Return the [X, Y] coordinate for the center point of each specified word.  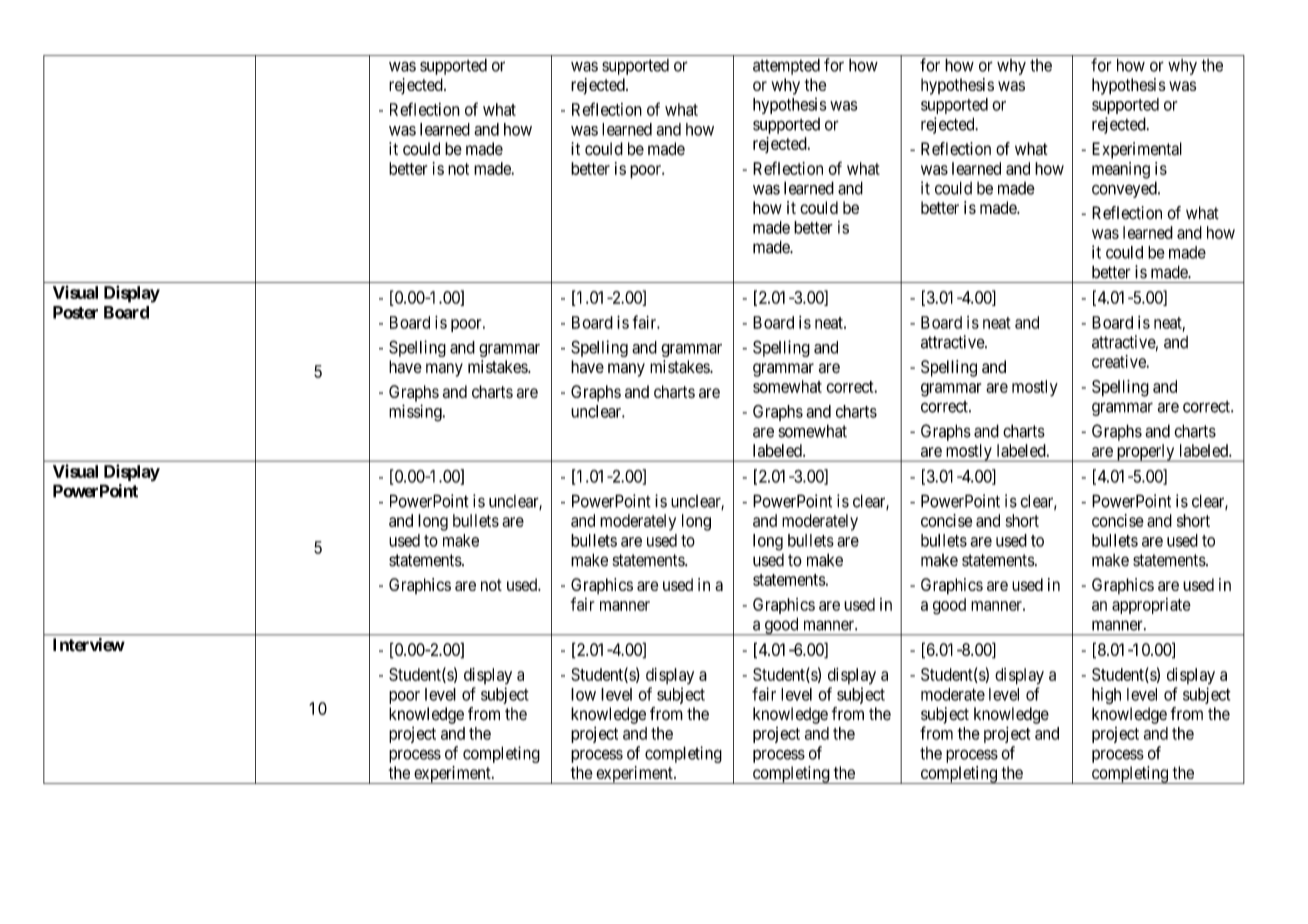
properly [1145, 453]
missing [416, 413]
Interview [89, 645]
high [1106, 695]
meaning [1121, 170]
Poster [75, 312]
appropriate [1151, 606]
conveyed [1125, 189]
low [583, 694]
